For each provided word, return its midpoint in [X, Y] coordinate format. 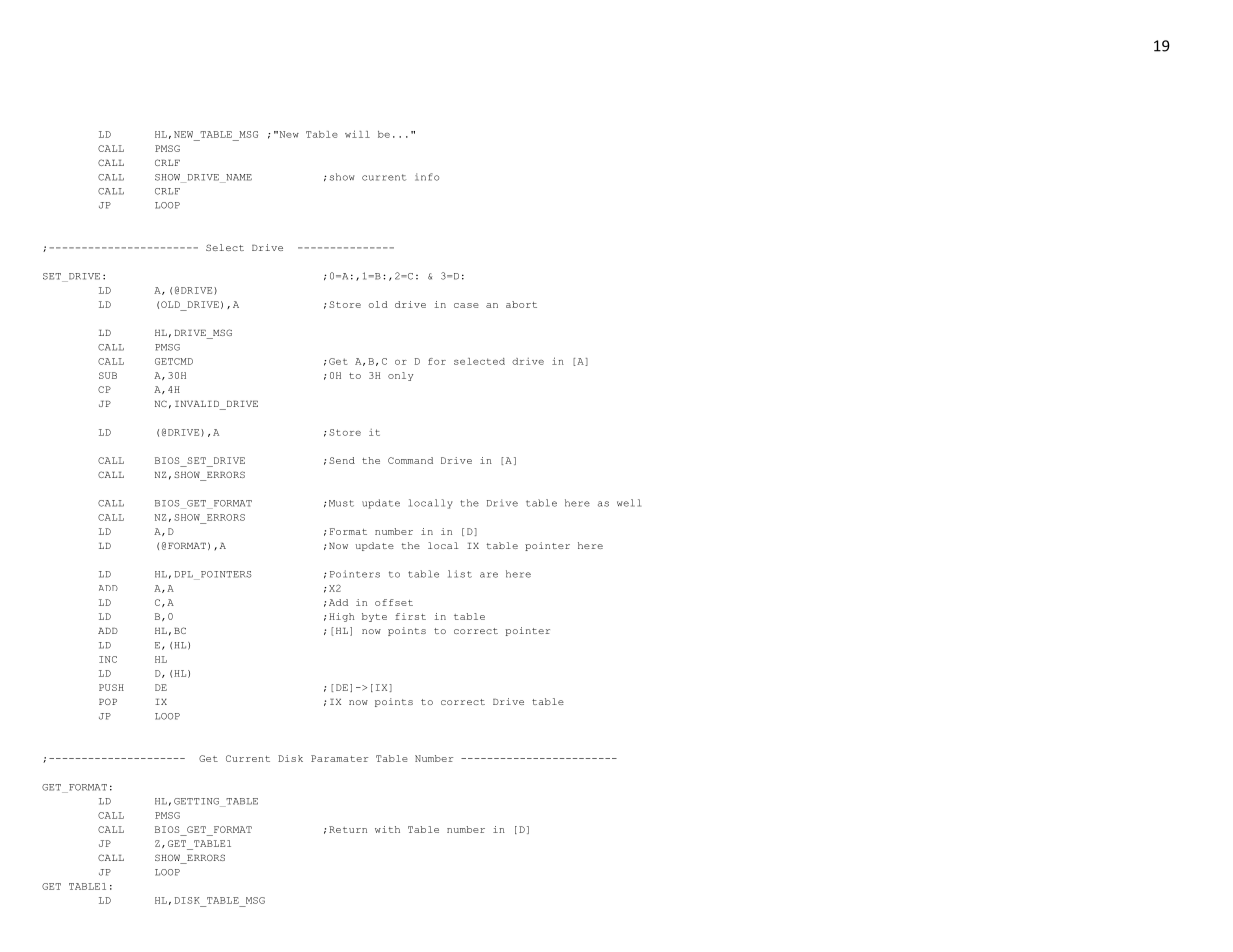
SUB [108, 375]
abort [521, 304]
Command [410, 460]
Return [348, 829]
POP [108, 701]
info [427, 177]
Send [342, 460]
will [357, 134]
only [400, 376]
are [489, 575]
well [629, 503]
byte [374, 617]
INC [108, 659]
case [466, 305]
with [387, 829]
